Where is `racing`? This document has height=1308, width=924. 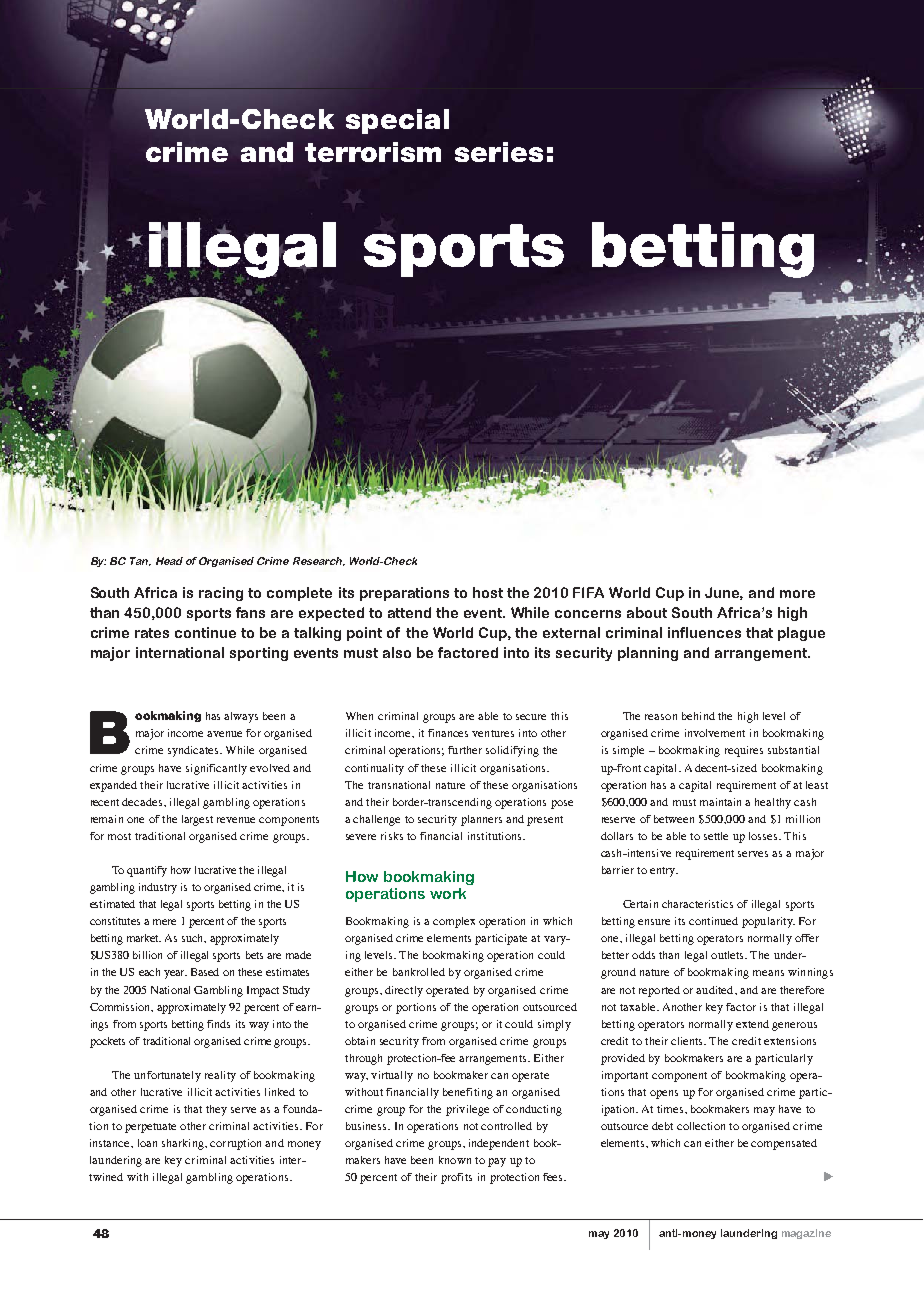
racing is located at coordinates (221, 594).
